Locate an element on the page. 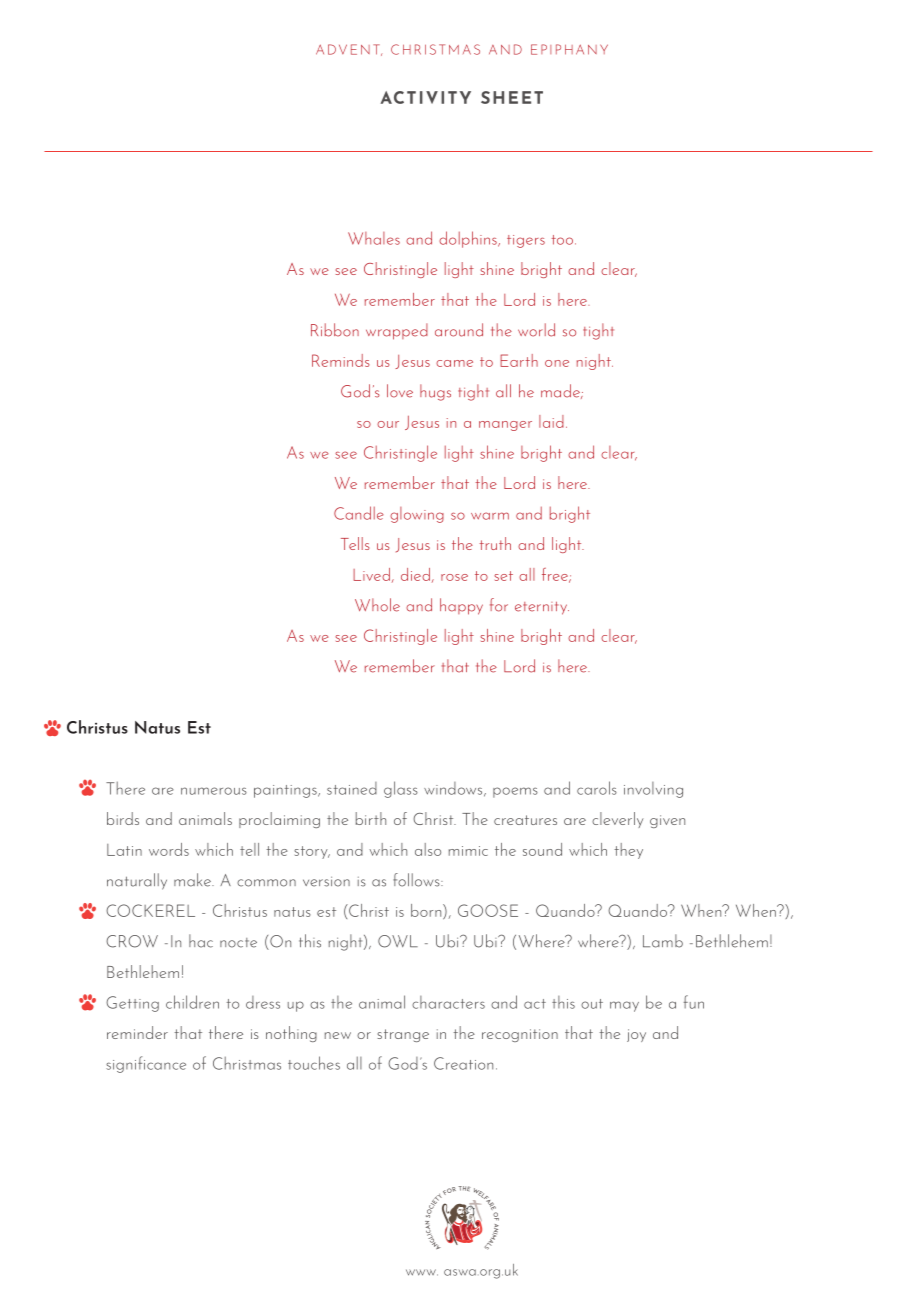 Image resolution: width=924 pixels, height=1308 pixels. Whales is located at coordinates (374, 238).
